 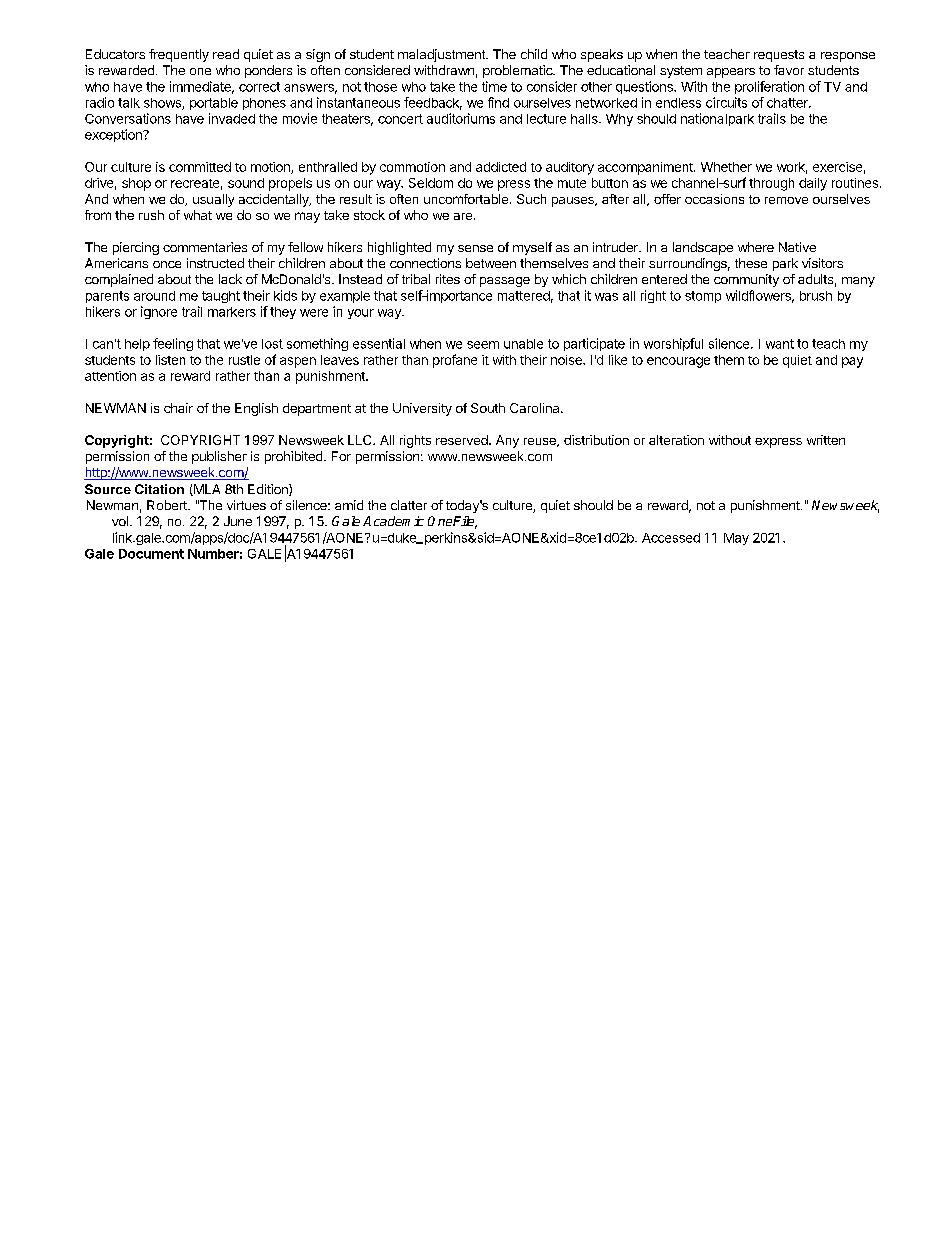 What do you see at coordinates (467, 199) in the screenshot?
I see `uncomfortable` at bounding box center [467, 199].
